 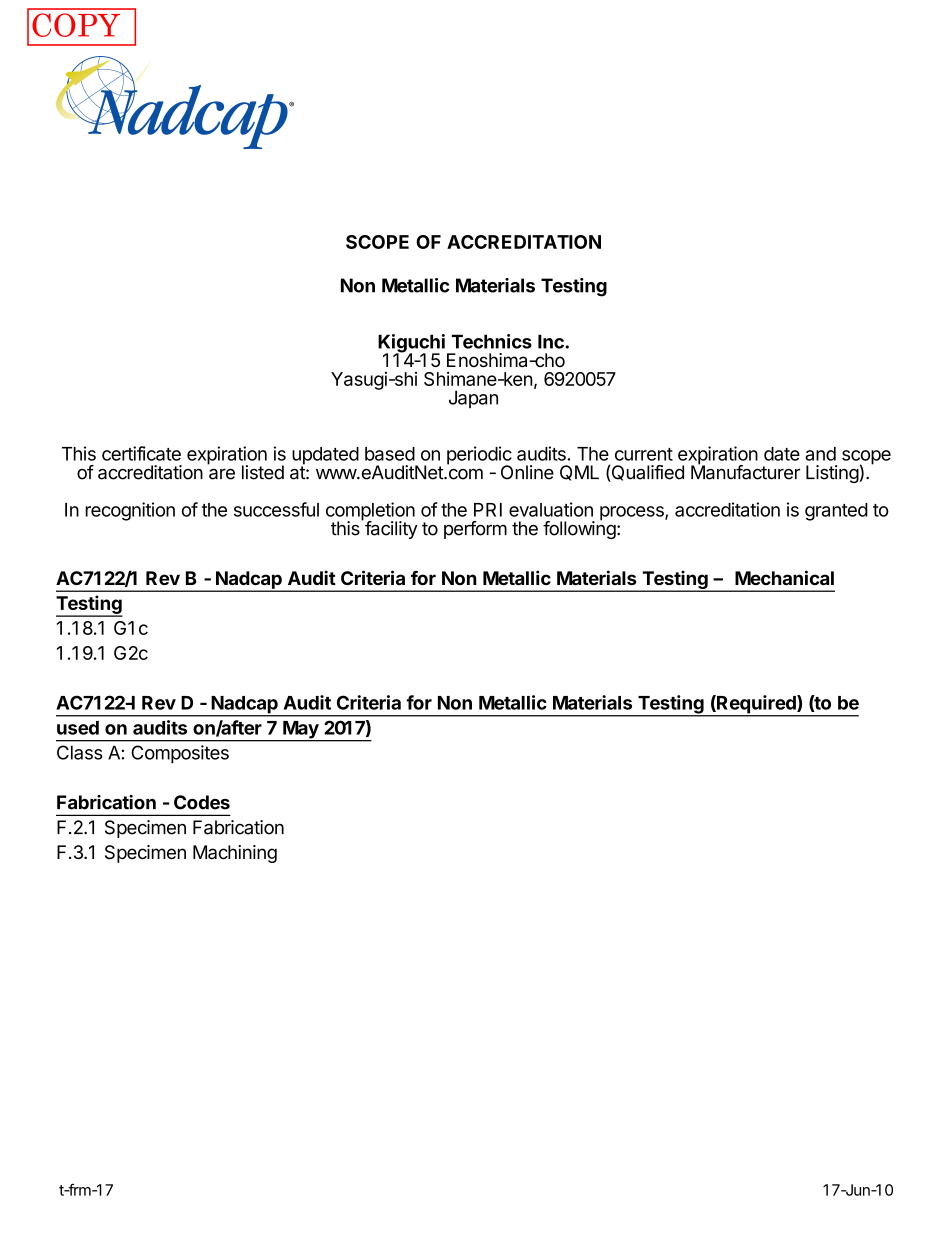 I want to click on recognition, so click(x=130, y=511).
